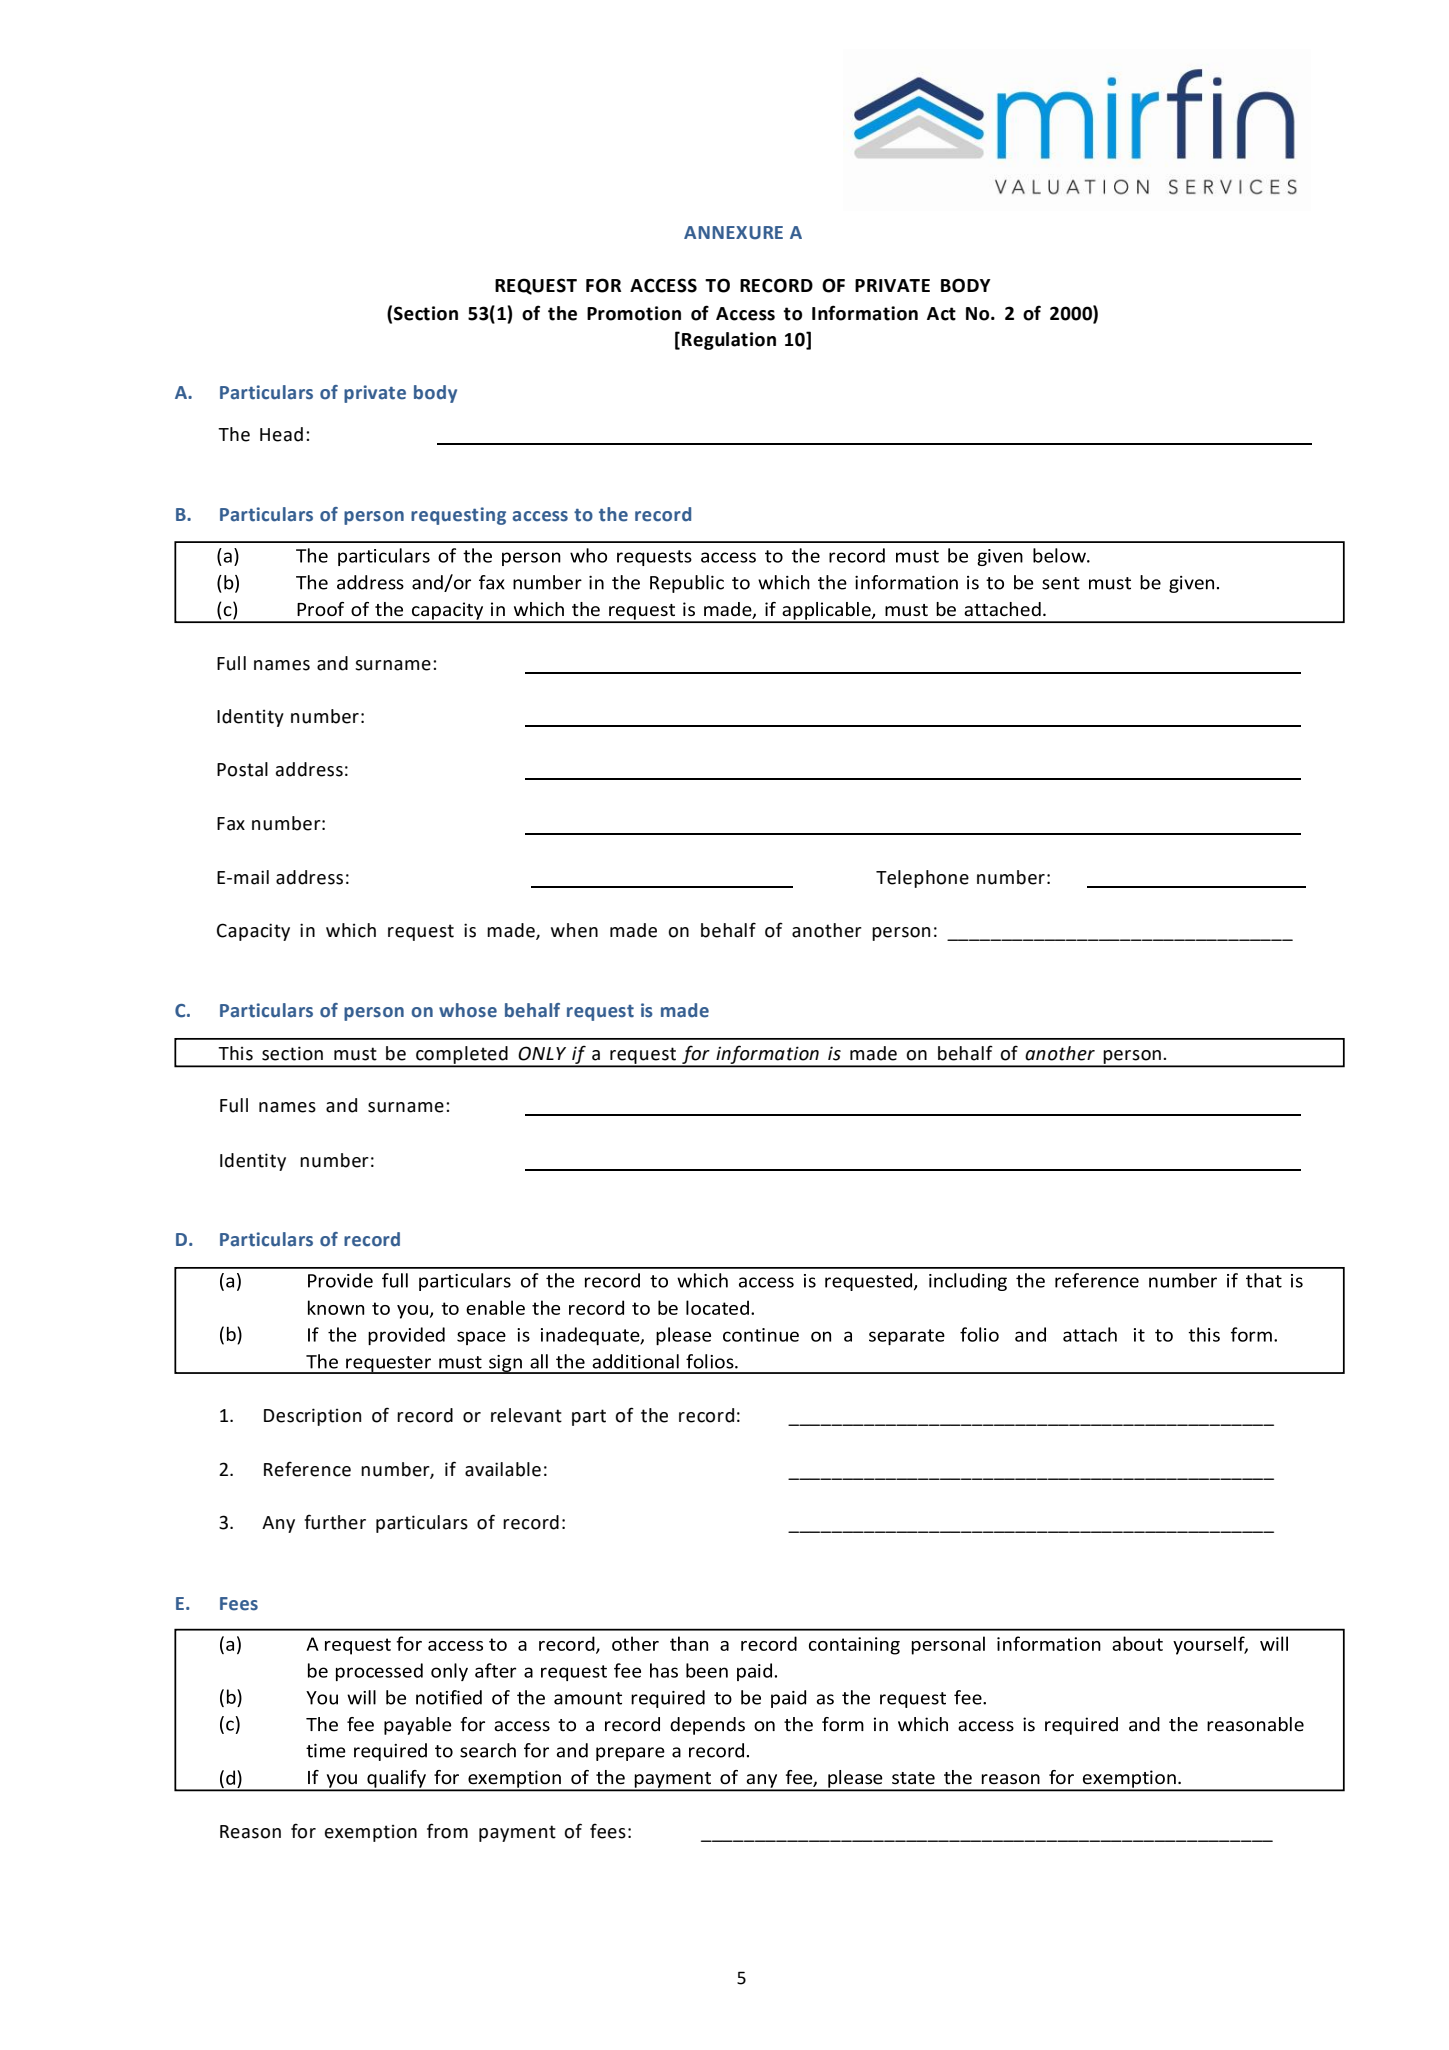 This screenshot has width=1449, height=2050. I want to click on must, so click(355, 1054).
